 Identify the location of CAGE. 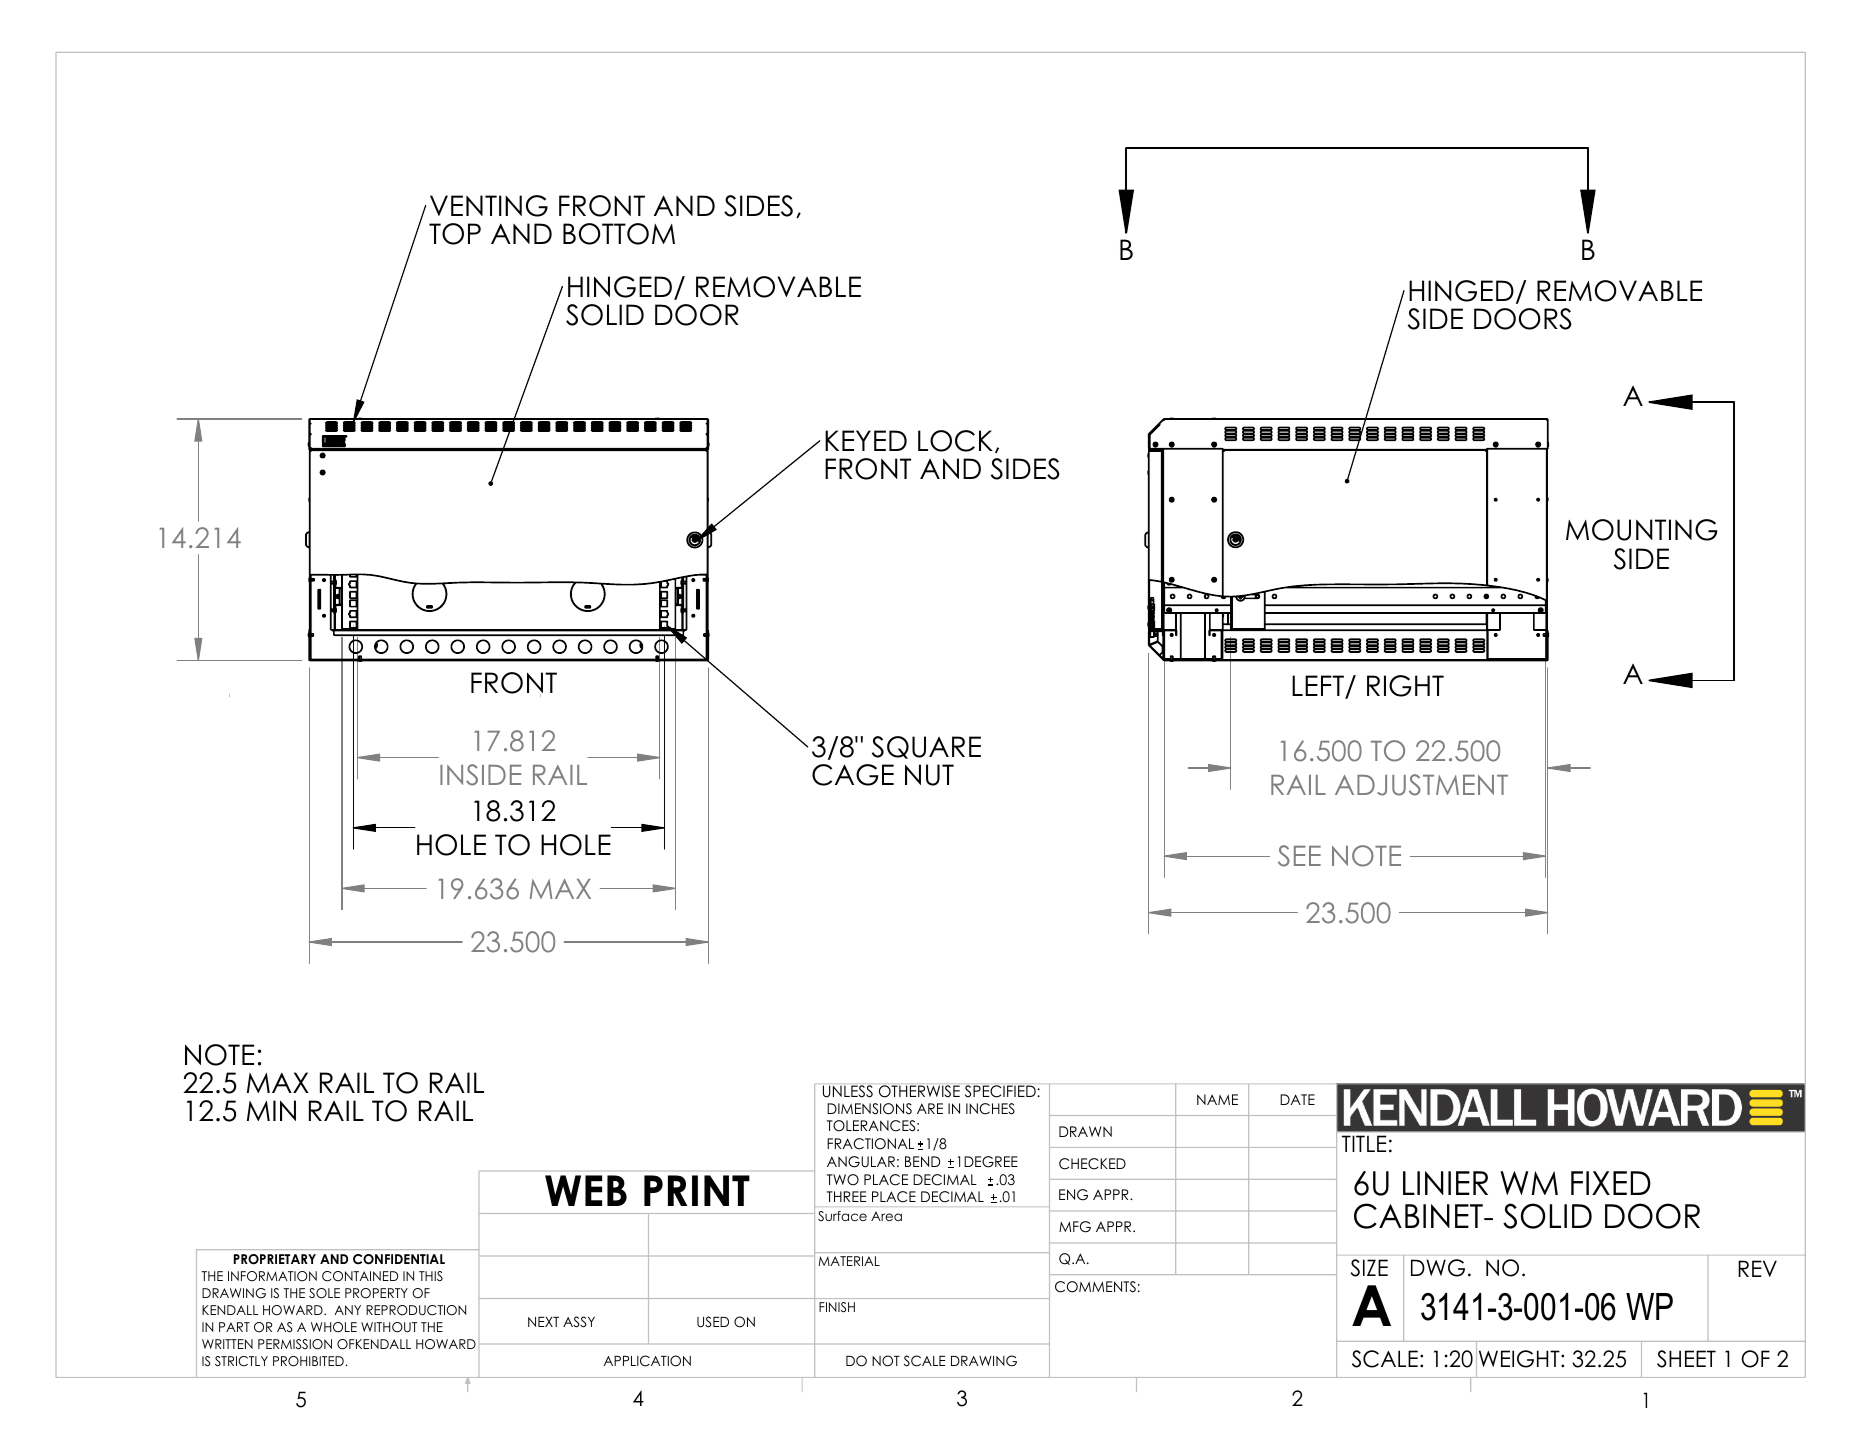
(853, 775).
